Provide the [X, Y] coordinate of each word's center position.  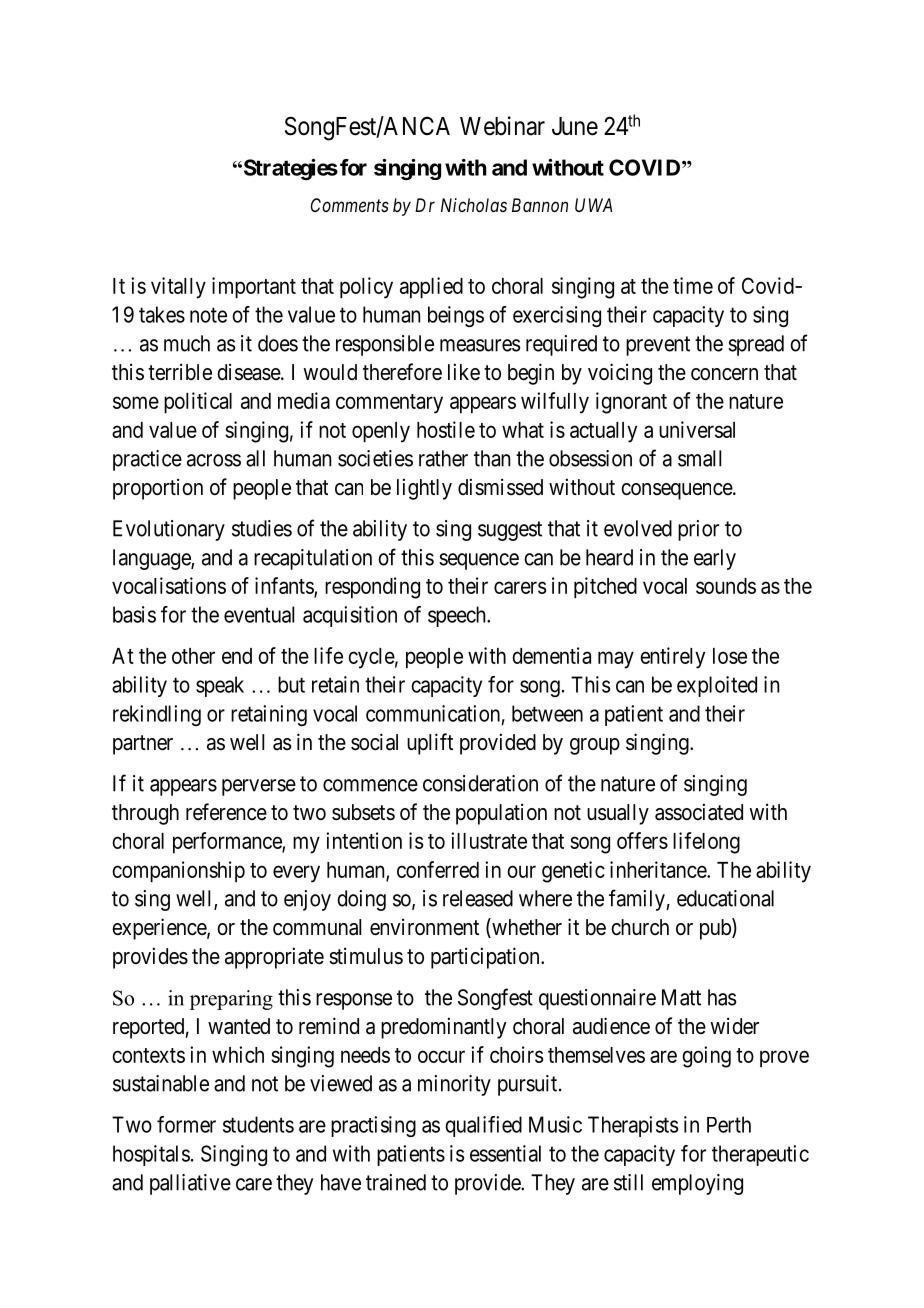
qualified [483, 1126]
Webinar [502, 126]
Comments [350, 205]
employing [697, 1184]
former [186, 1124]
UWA [593, 205]
